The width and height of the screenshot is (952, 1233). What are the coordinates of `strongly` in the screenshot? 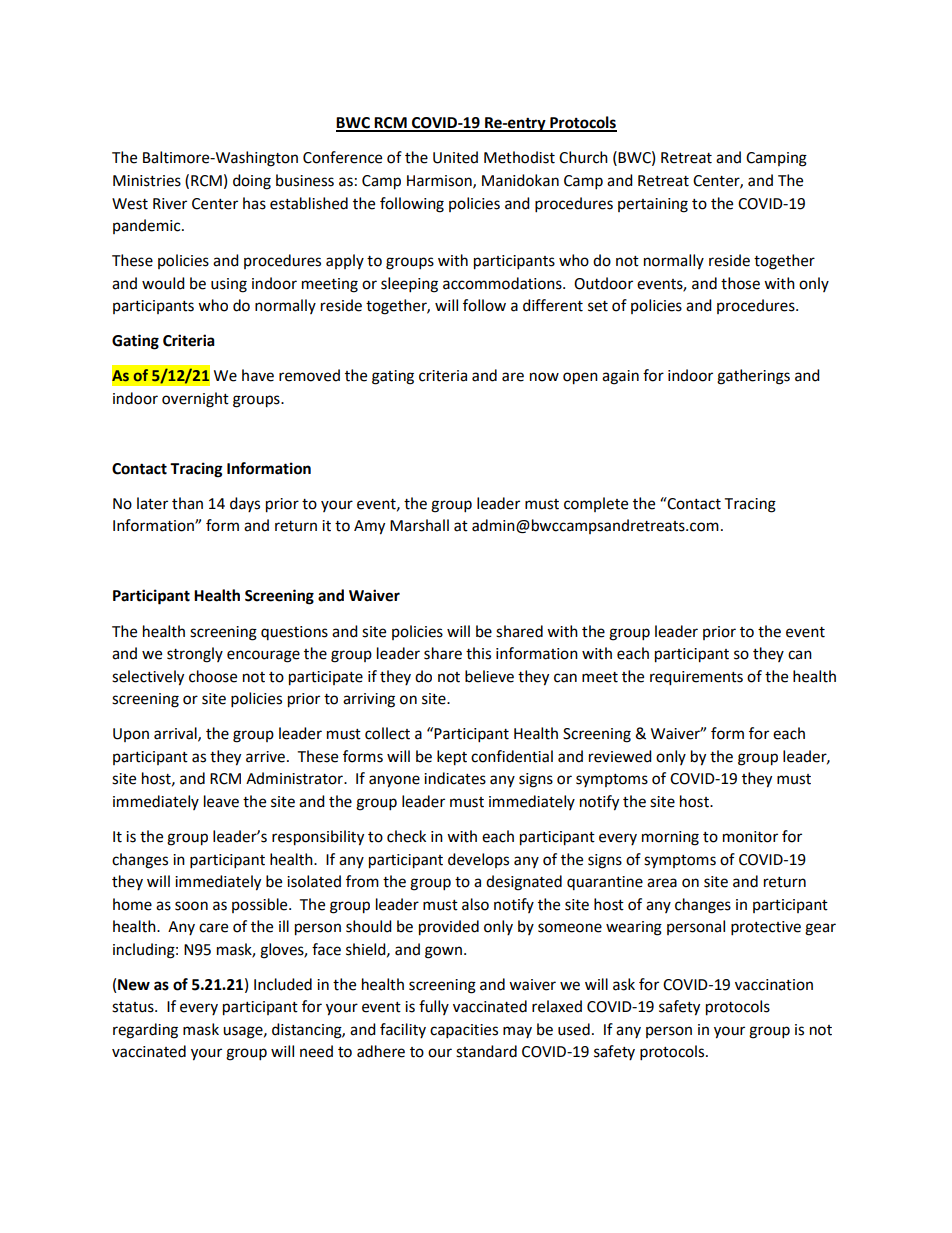 It's located at (195, 655).
